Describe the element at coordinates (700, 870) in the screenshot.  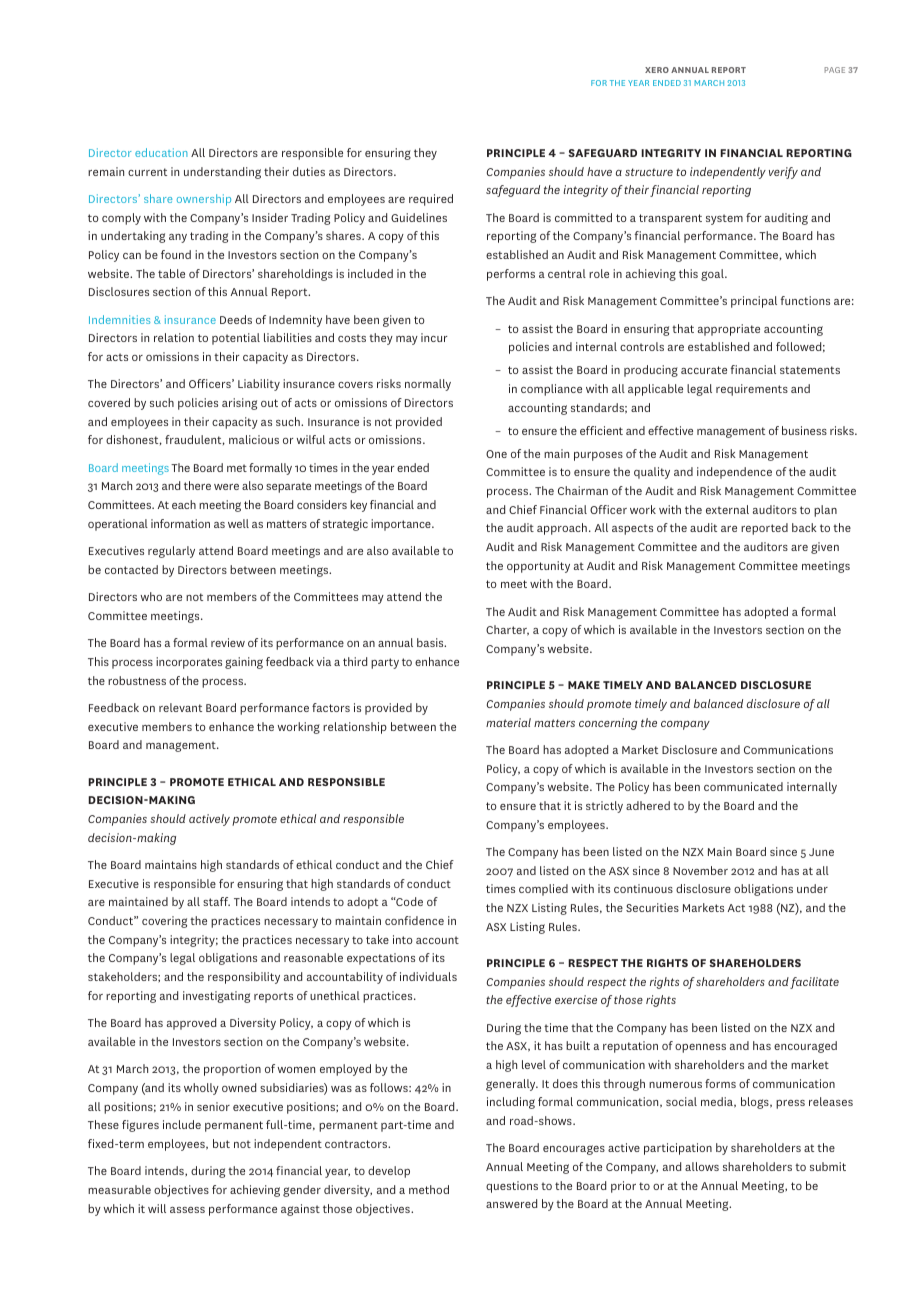
I see `November` at that location.
